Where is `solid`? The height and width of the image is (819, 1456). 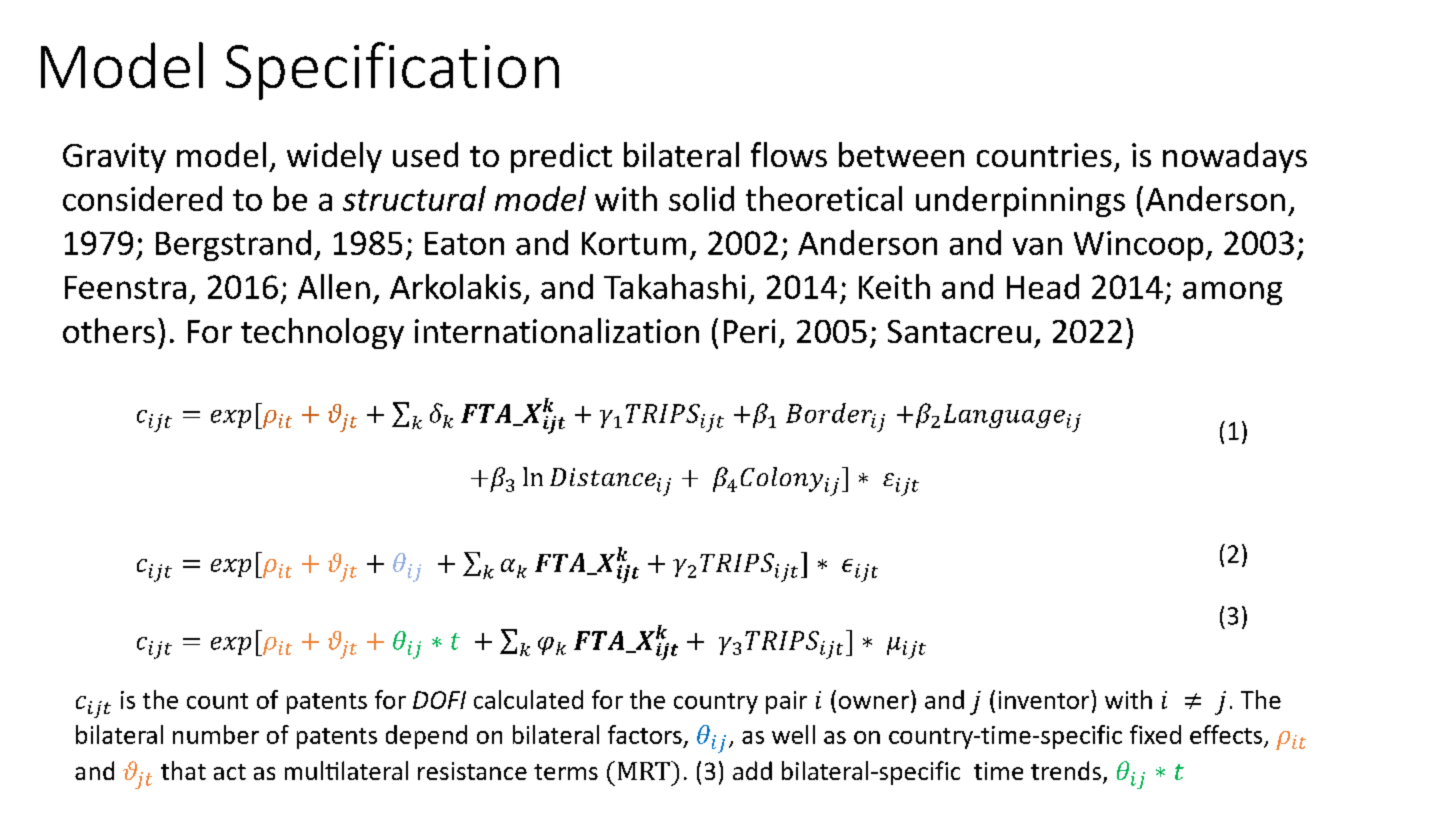
solid is located at coordinates (701, 198).
